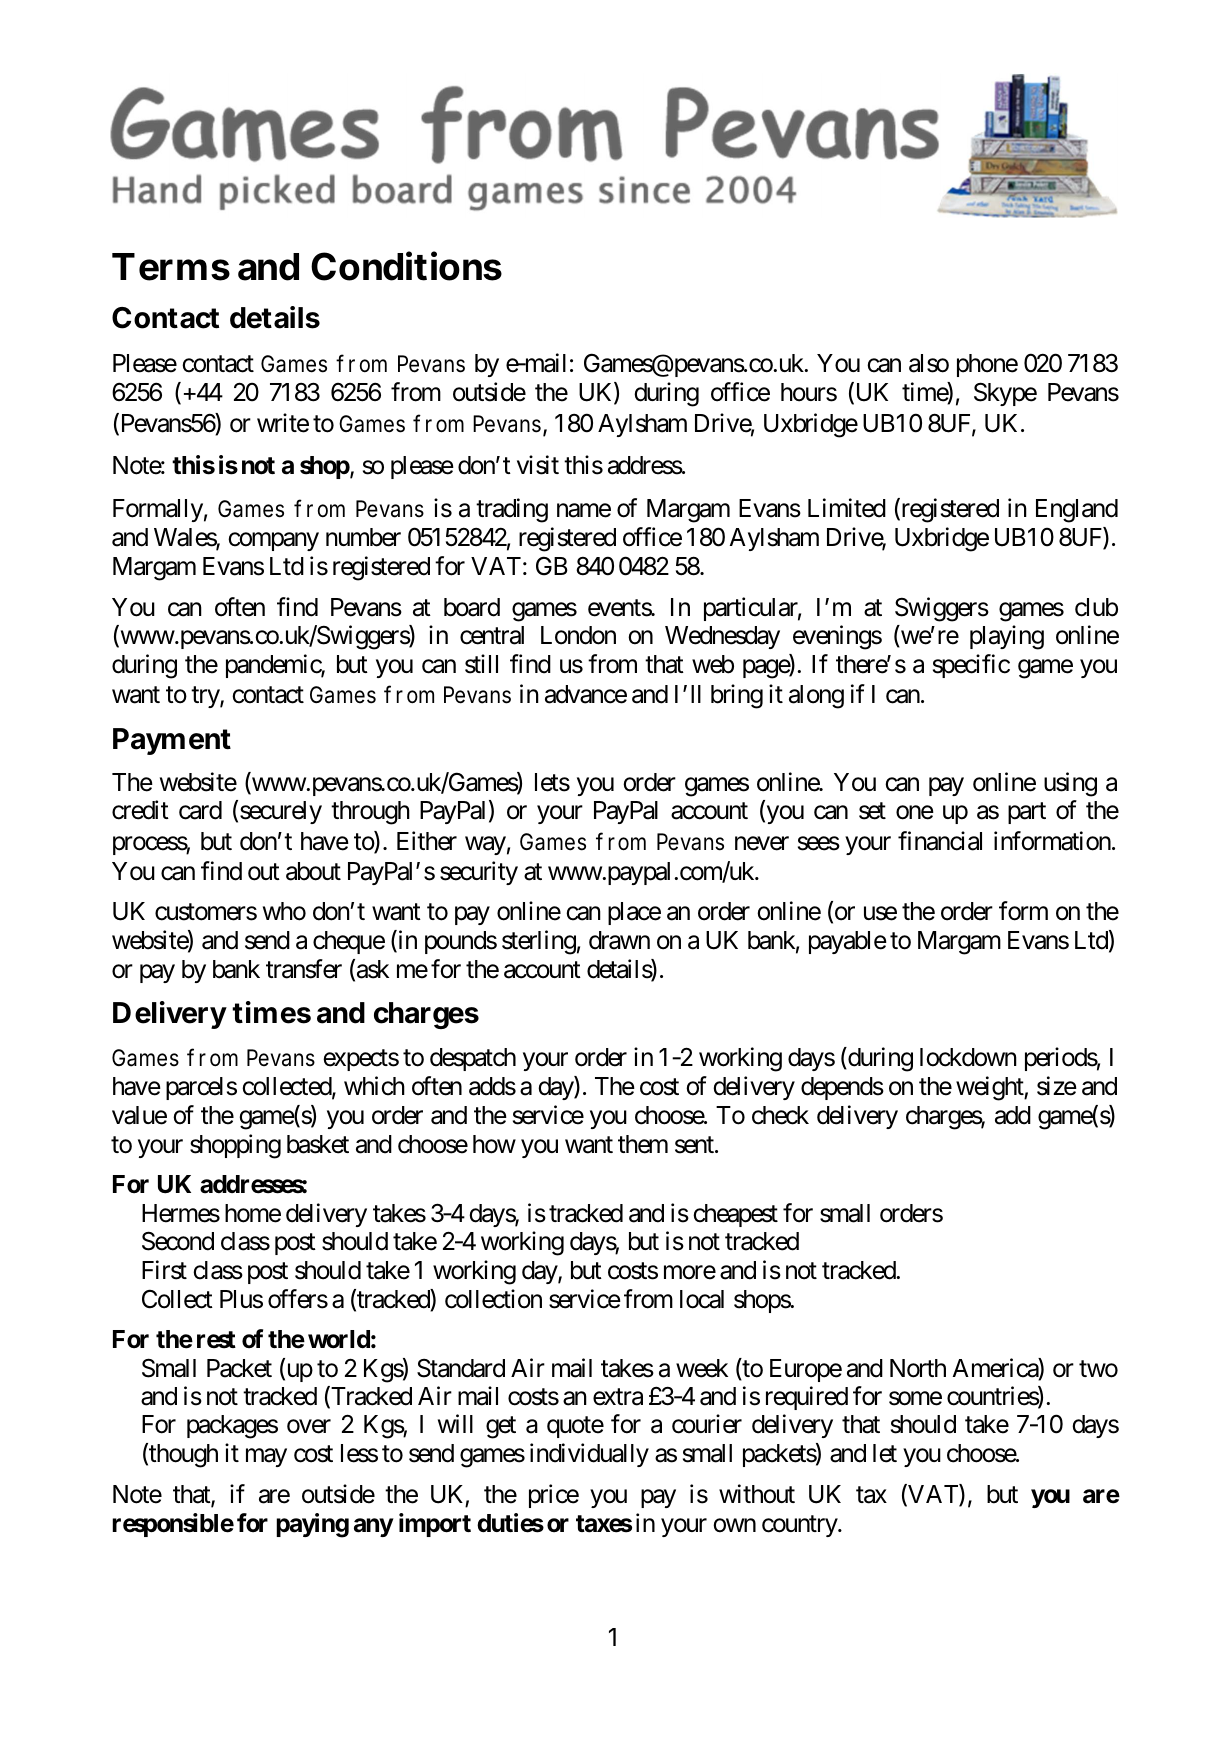  I want to click on Terms, so click(171, 267).
